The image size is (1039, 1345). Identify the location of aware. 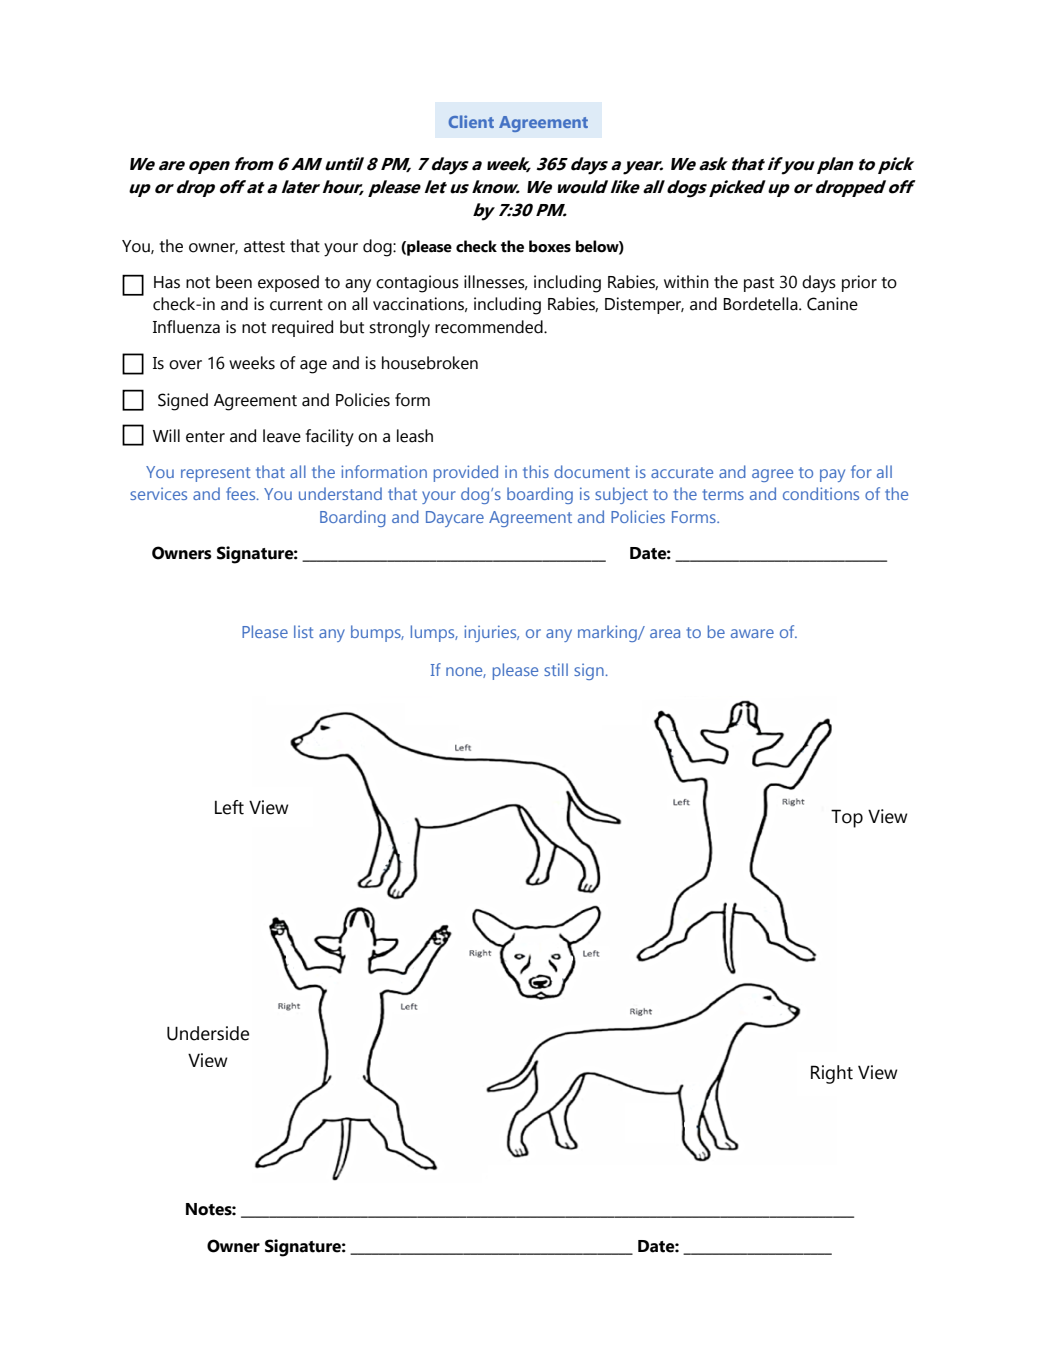
(752, 633).
